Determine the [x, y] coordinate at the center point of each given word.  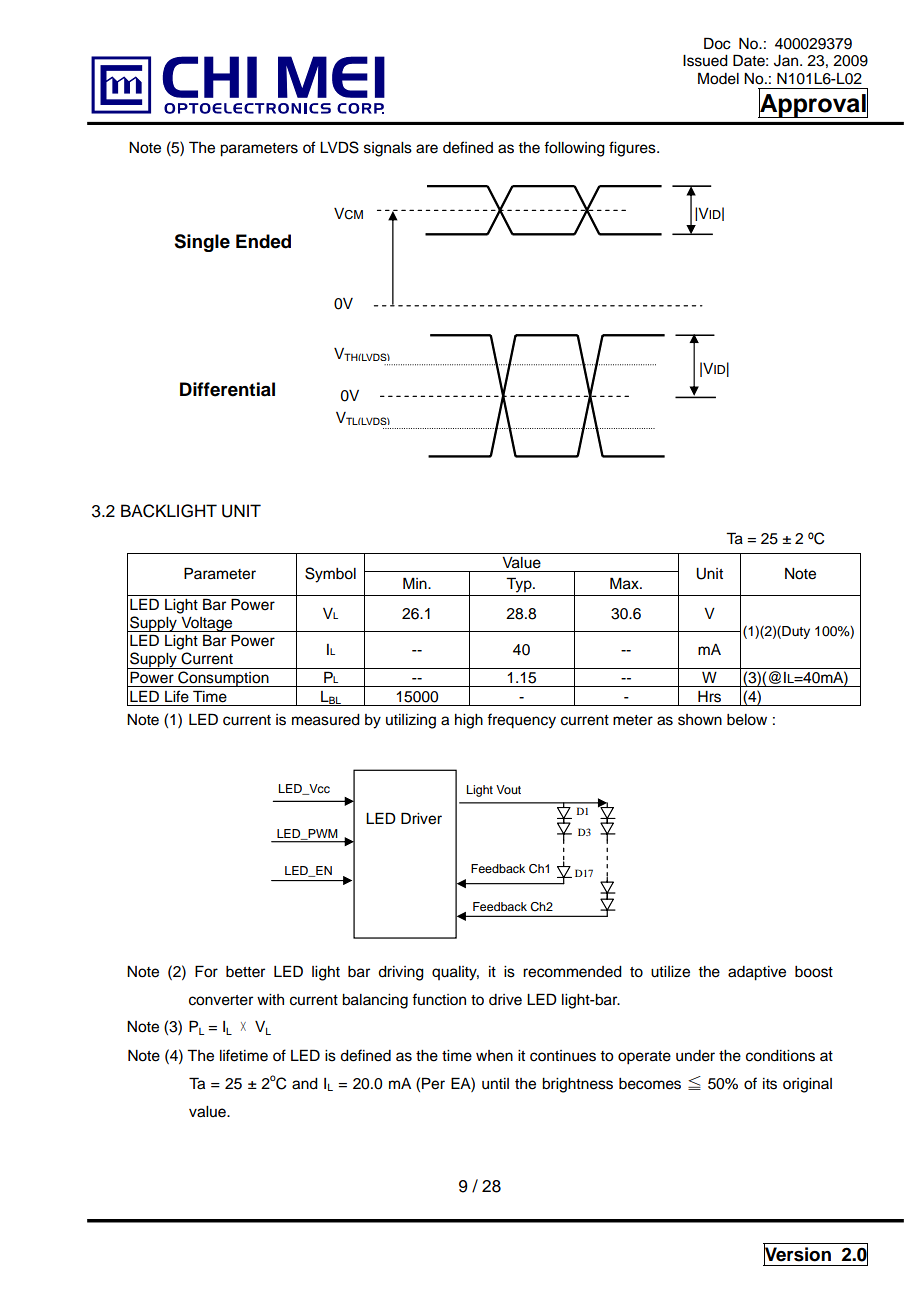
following [574, 149]
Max [625, 583]
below [747, 720]
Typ [520, 585]
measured [326, 720]
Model [718, 78]
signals [388, 149]
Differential [227, 389]
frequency [521, 721]
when [494, 1056]
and [305, 1084]
